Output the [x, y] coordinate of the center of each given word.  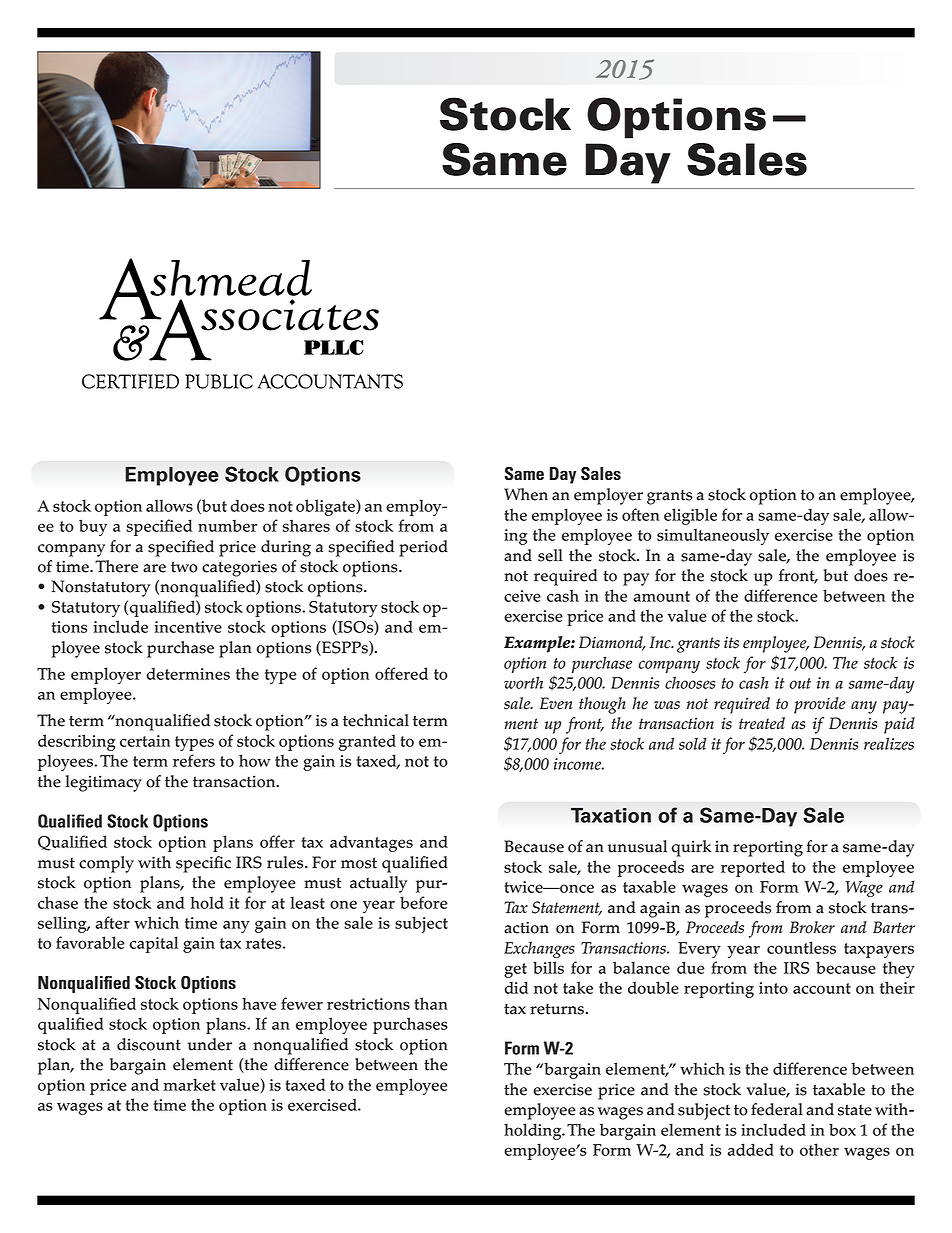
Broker [812, 927]
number [227, 525]
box [842, 1129]
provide [820, 705]
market [190, 1084]
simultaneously [713, 536]
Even [556, 703]
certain [145, 741]
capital [154, 944]
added [751, 1149]
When [526, 494]
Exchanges [539, 949]
